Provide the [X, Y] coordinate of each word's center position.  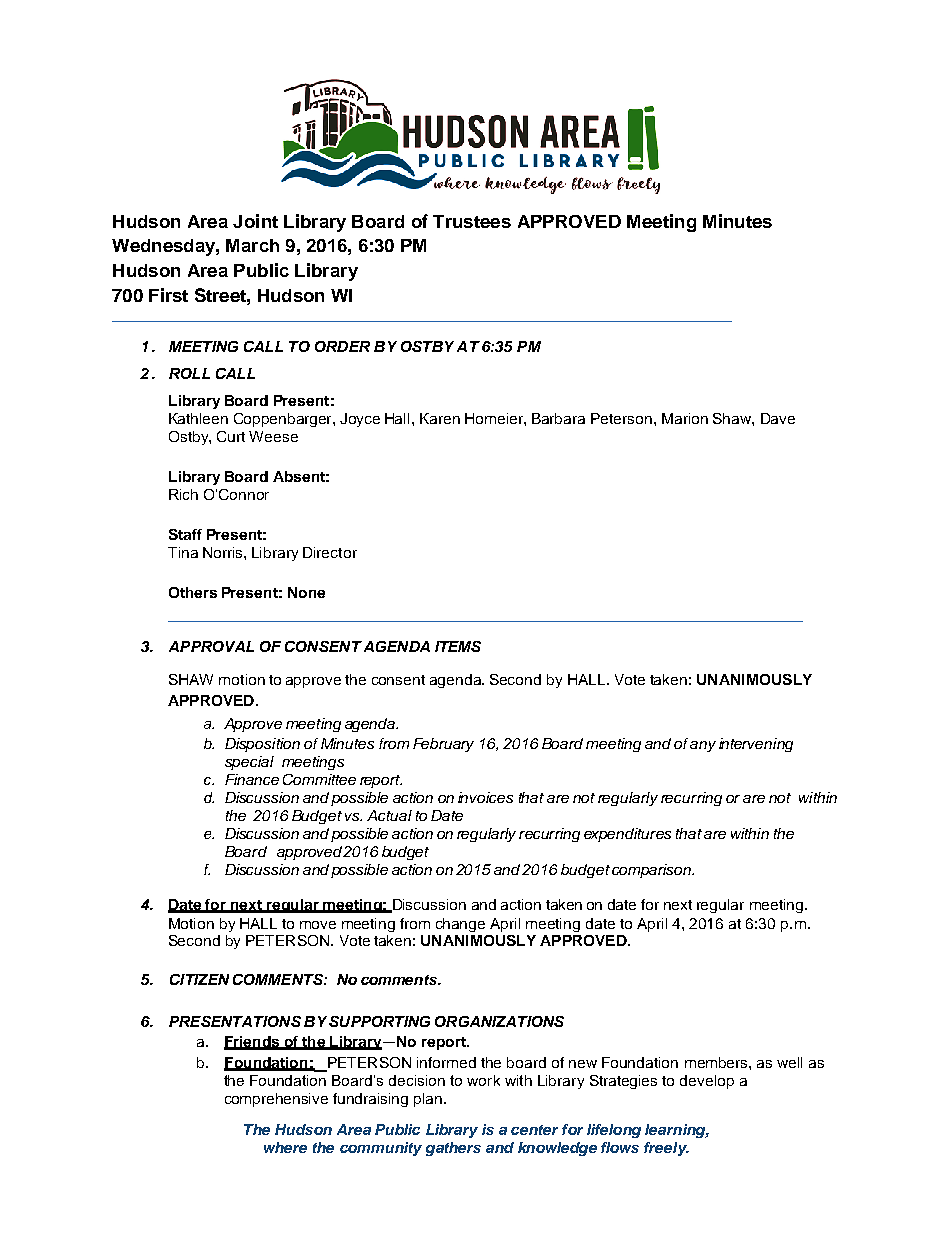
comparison [653, 871]
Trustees [472, 221]
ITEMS [458, 646]
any [703, 746]
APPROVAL [211, 646]
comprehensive [276, 1100]
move [318, 925]
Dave [778, 418]
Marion [685, 418]
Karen [440, 418]
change [460, 925]
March [252, 245]
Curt [231, 436]
